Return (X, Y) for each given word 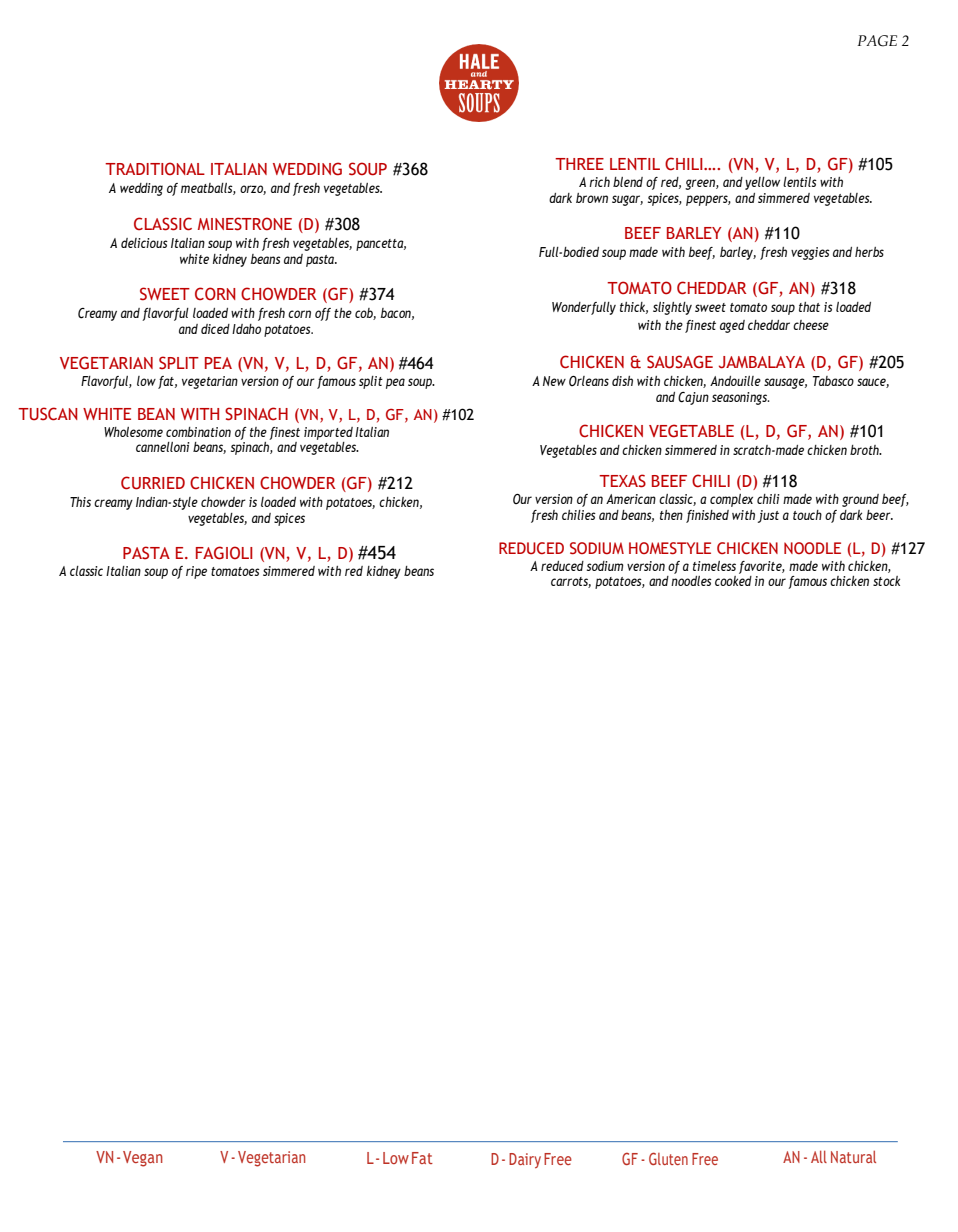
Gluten (668, 1158)
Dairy (525, 1160)
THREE (579, 164)
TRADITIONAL (155, 168)
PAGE (877, 41)
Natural (853, 1156)
